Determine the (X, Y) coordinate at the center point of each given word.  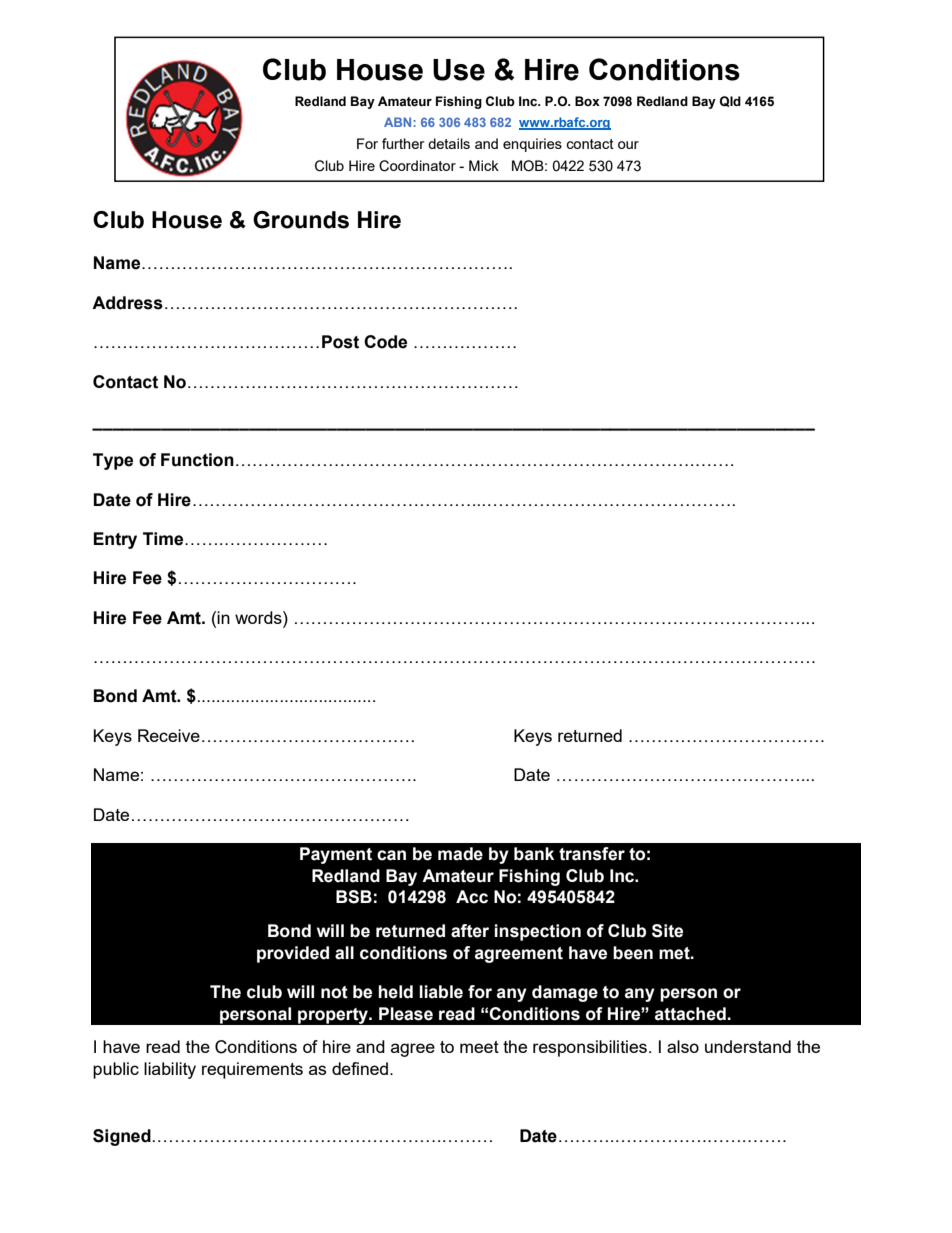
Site (667, 931)
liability (170, 1070)
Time (164, 539)
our (628, 145)
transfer (592, 854)
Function (197, 460)
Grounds (301, 220)
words (259, 617)
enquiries (532, 145)
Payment (336, 855)
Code (385, 342)
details (449, 143)
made (460, 854)
